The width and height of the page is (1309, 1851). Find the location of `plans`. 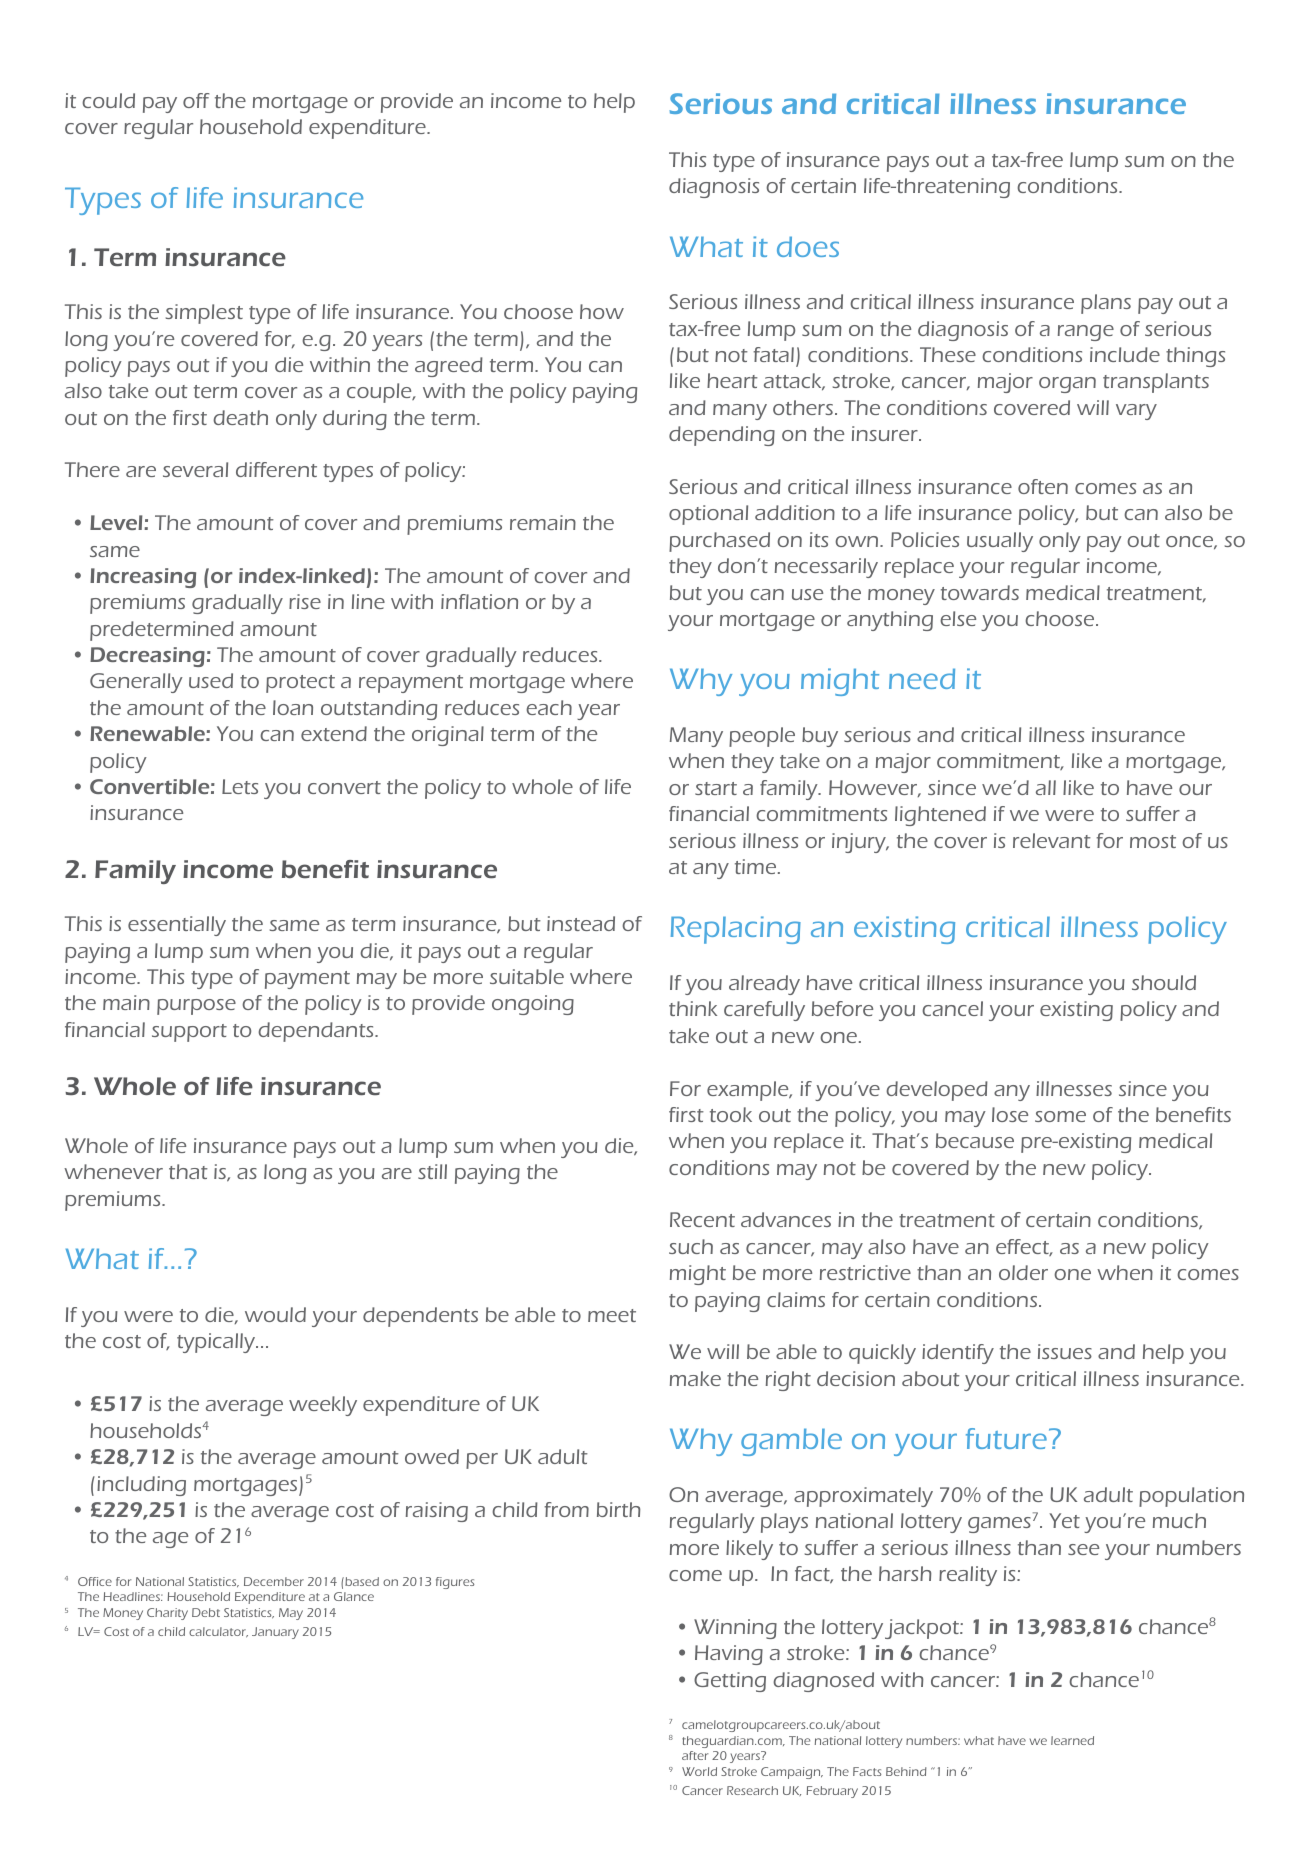

plans is located at coordinates (1106, 304).
